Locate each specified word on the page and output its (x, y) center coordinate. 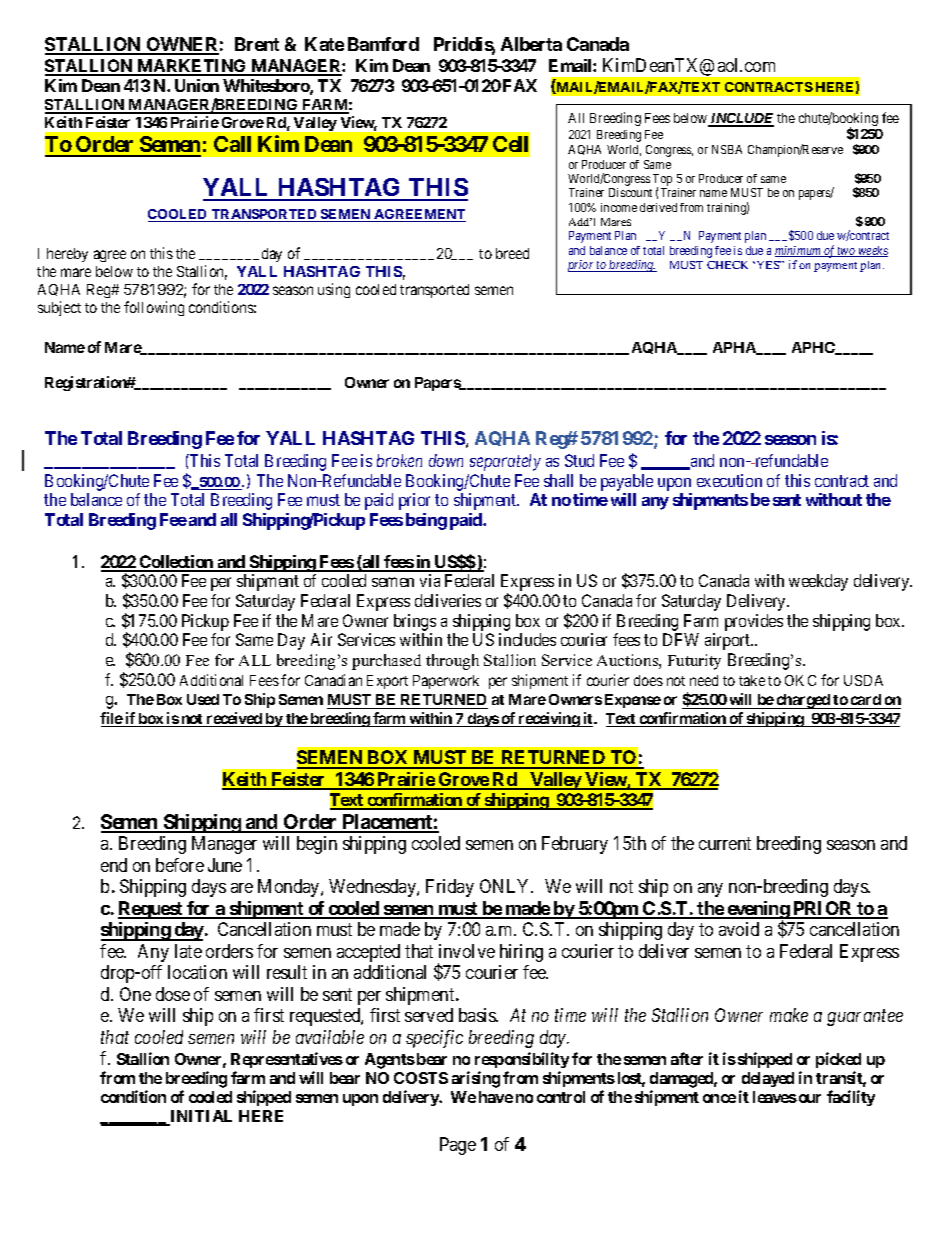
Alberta (531, 44)
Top (662, 181)
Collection (177, 563)
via (430, 580)
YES (767, 265)
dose (173, 994)
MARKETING (192, 67)
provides (754, 622)
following (154, 308)
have (496, 1097)
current (725, 843)
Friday (450, 888)
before (180, 865)
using (334, 290)
